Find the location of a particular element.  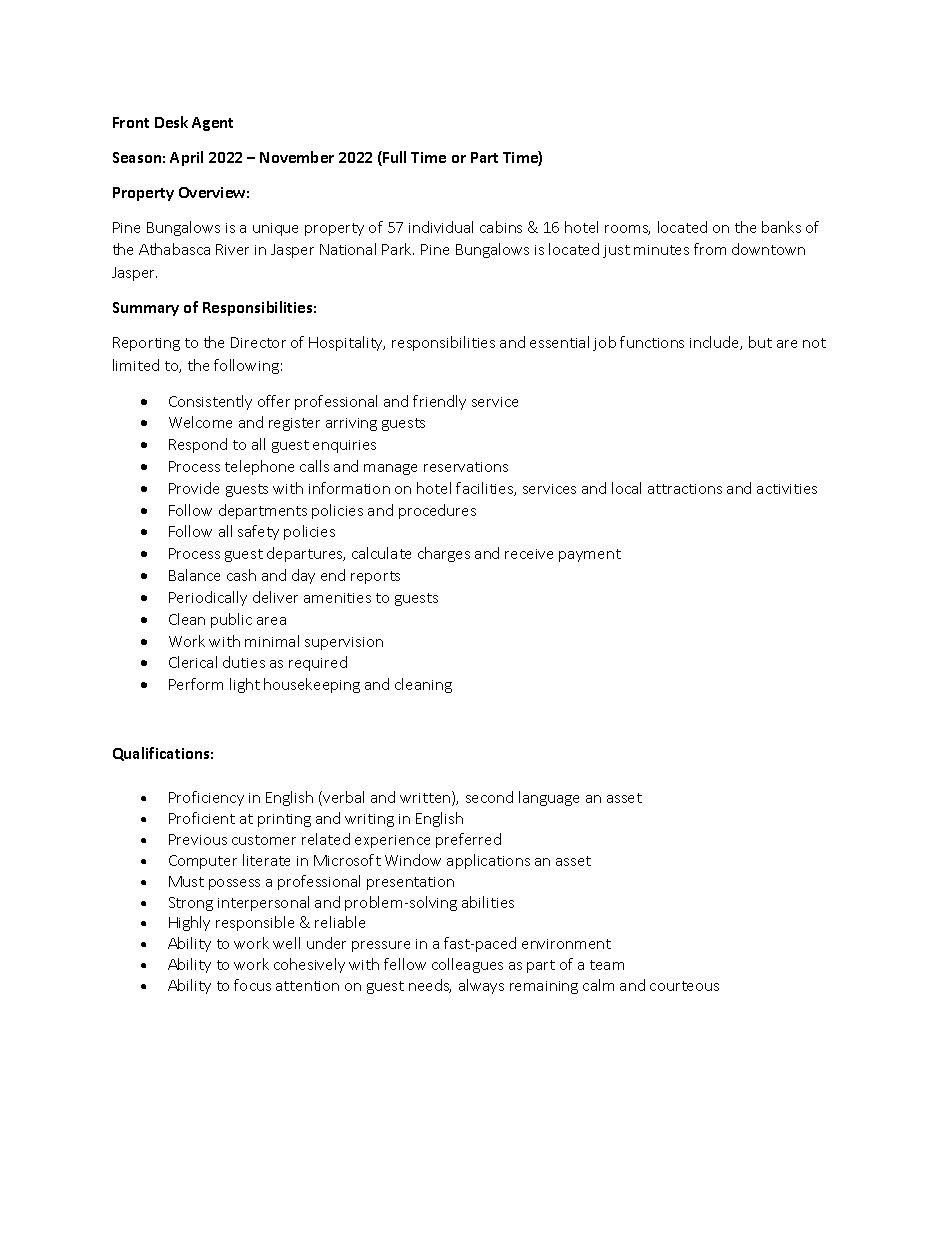

language is located at coordinates (549, 798).
